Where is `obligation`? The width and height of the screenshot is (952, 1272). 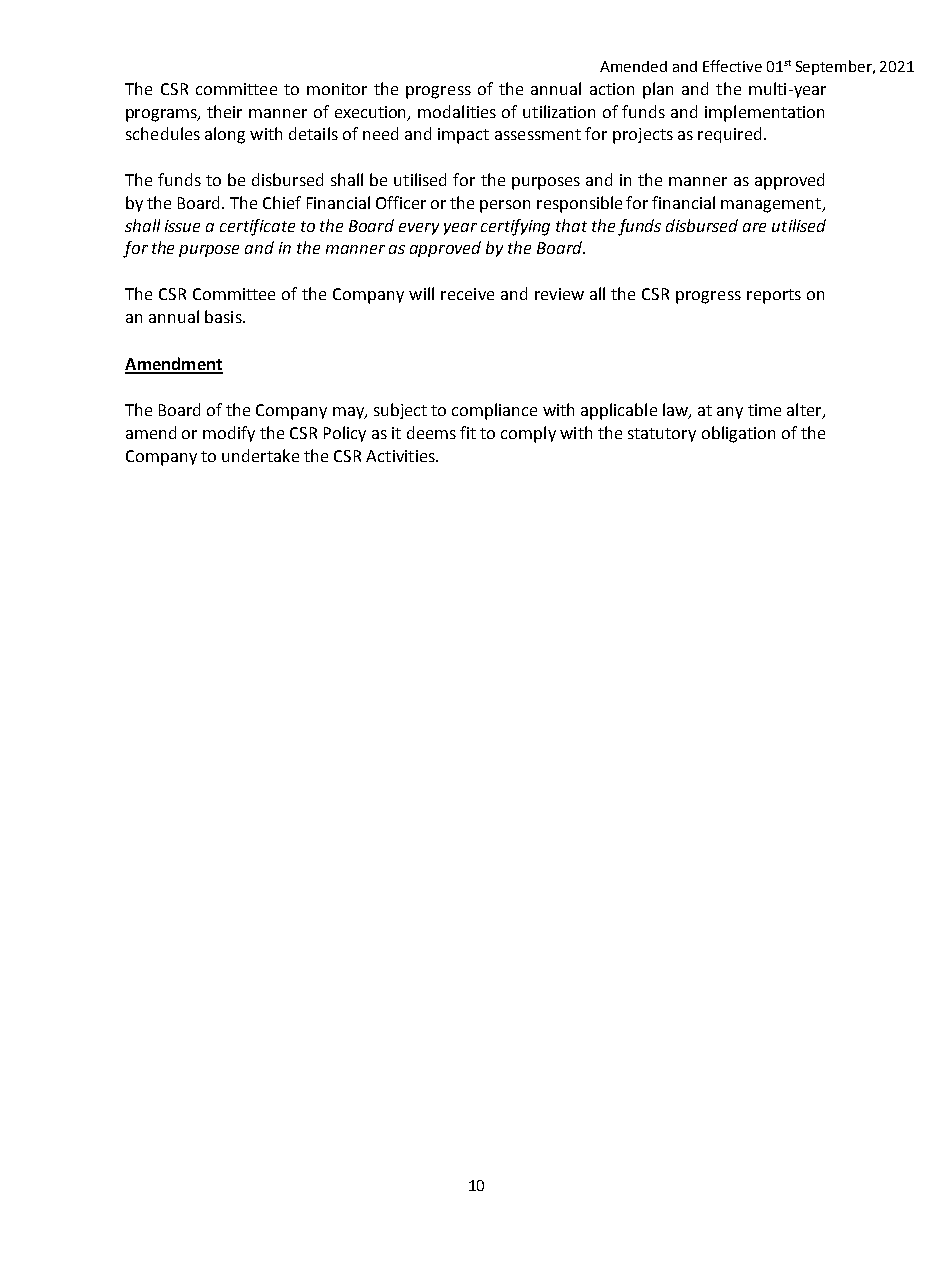
obligation is located at coordinates (738, 434).
